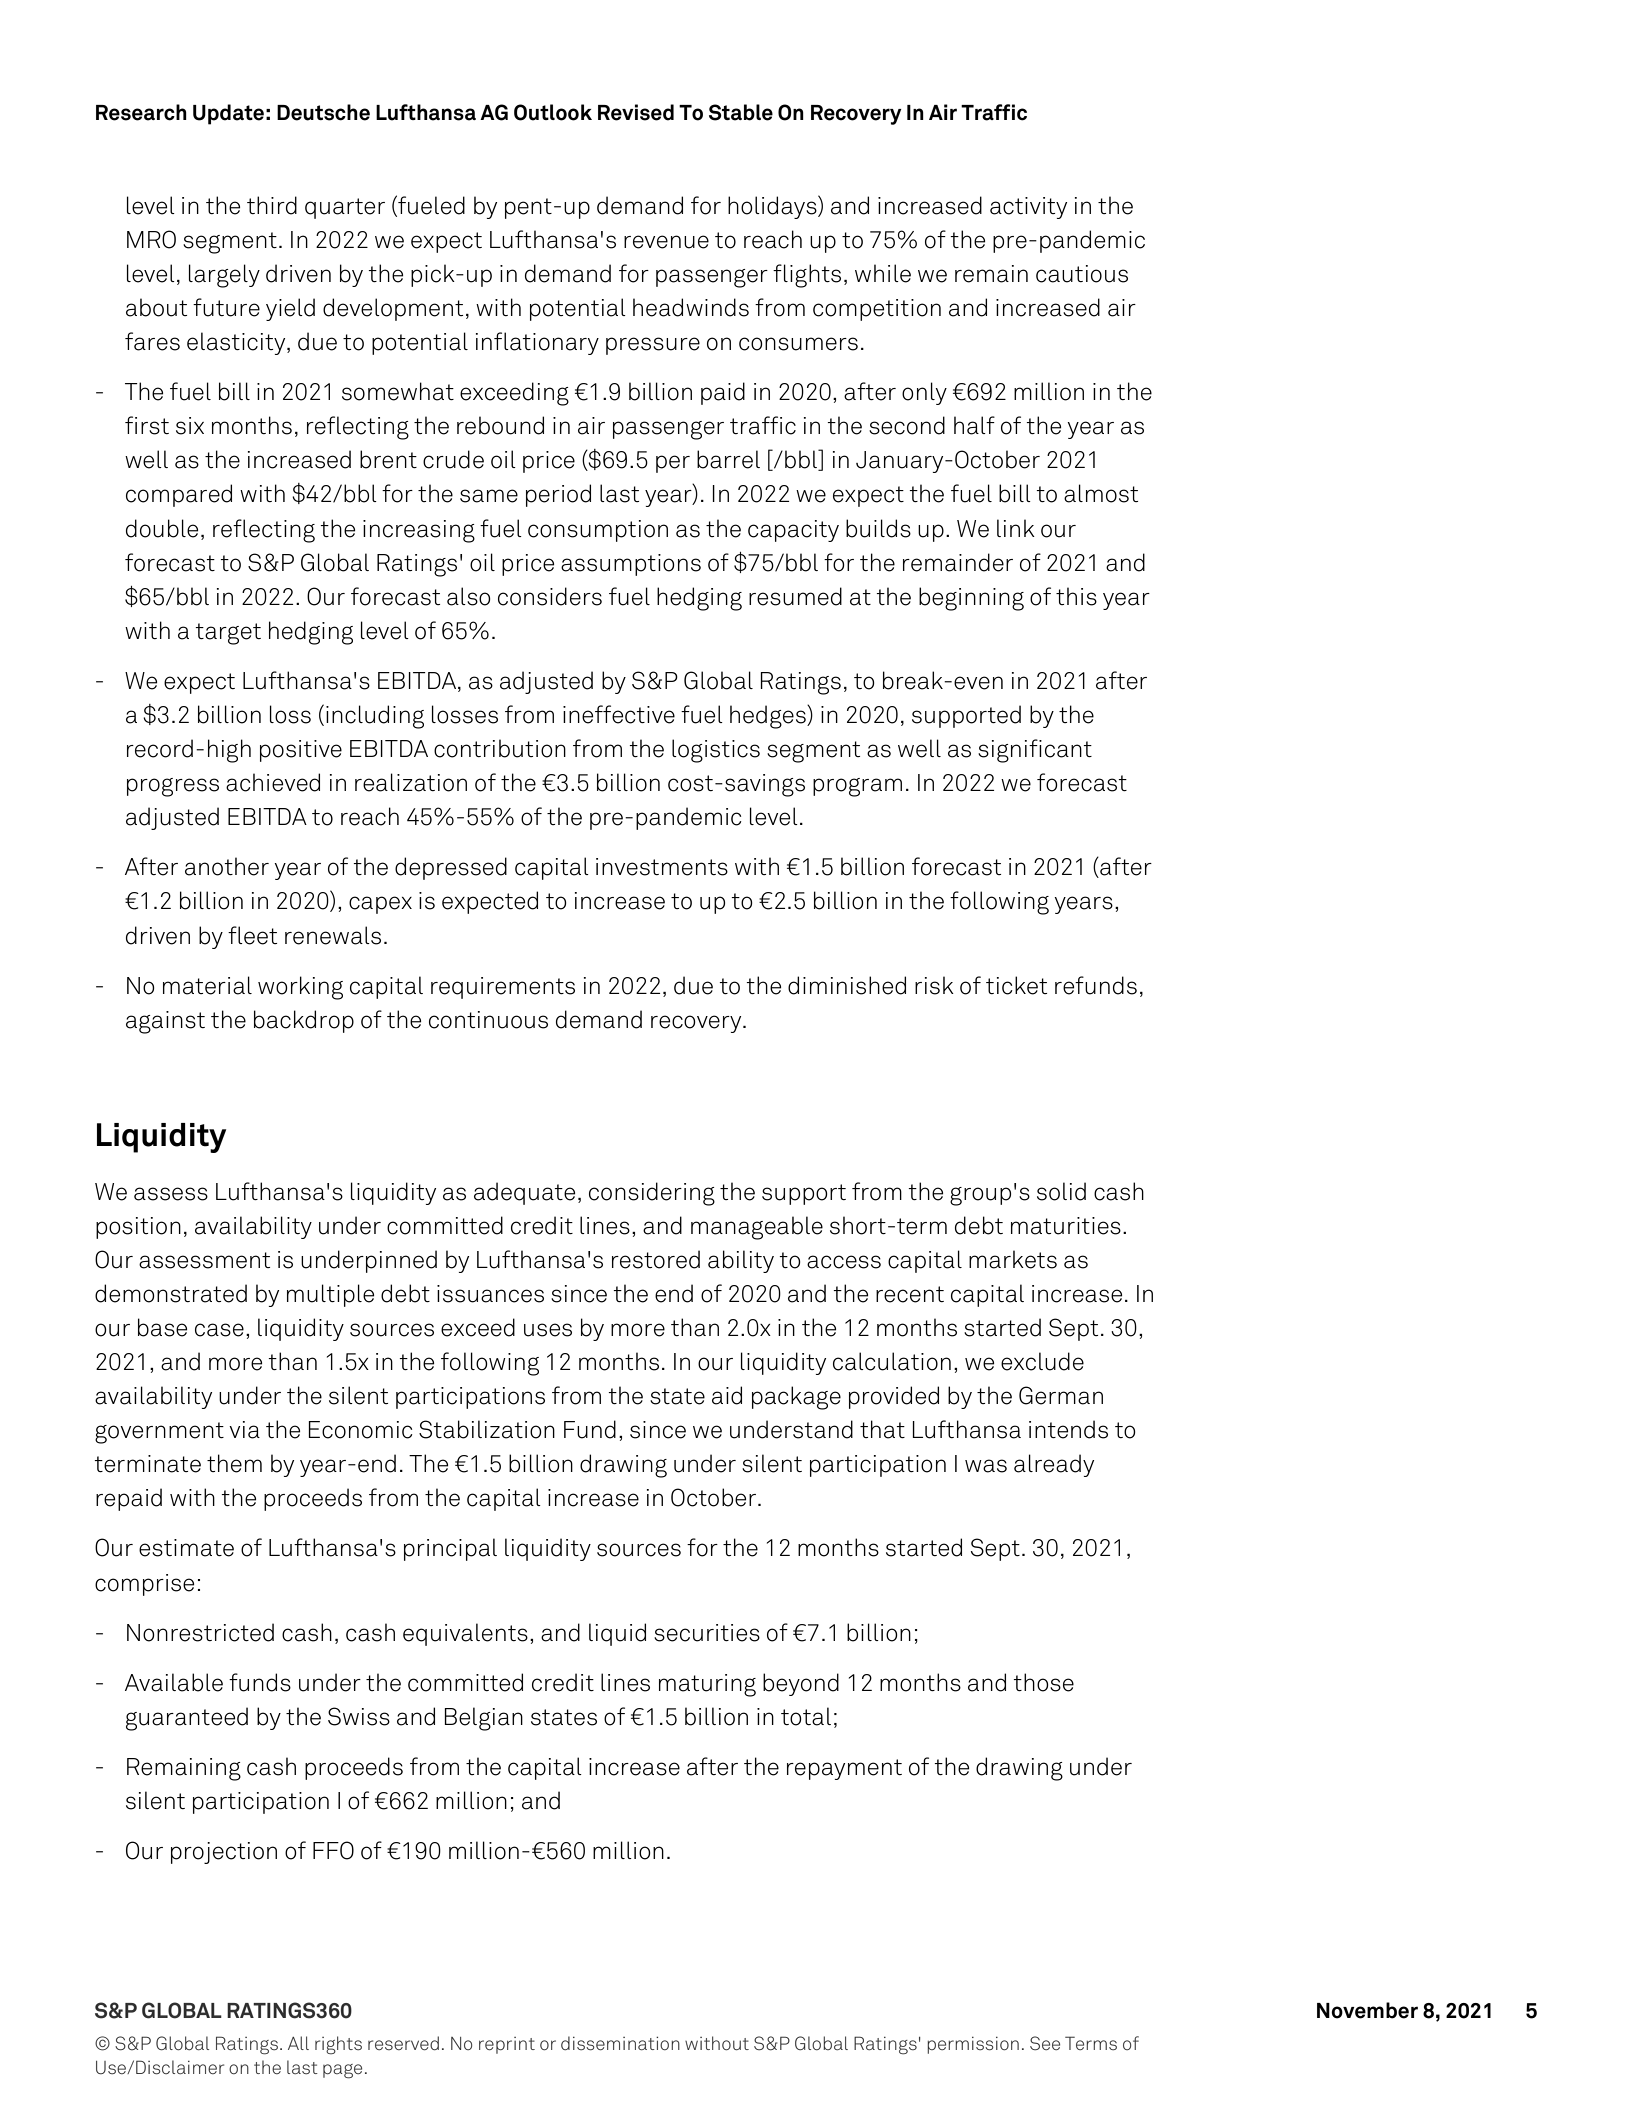 The width and height of the screenshot is (1632, 2111). What do you see at coordinates (1054, 1465) in the screenshot?
I see `already` at bounding box center [1054, 1465].
